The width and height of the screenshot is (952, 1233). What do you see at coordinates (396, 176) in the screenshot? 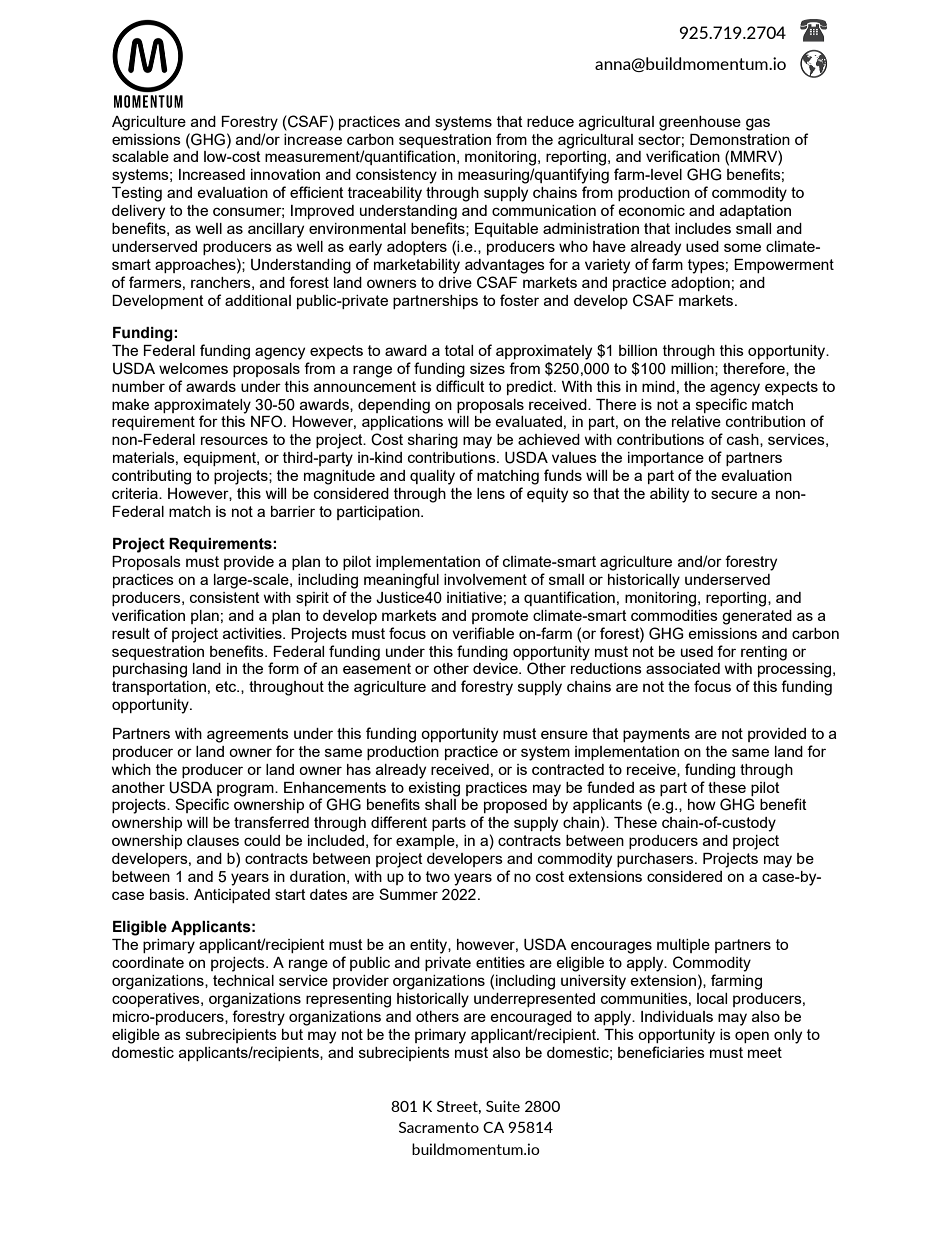
I see `consistency` at bounding box center [396, 176].
